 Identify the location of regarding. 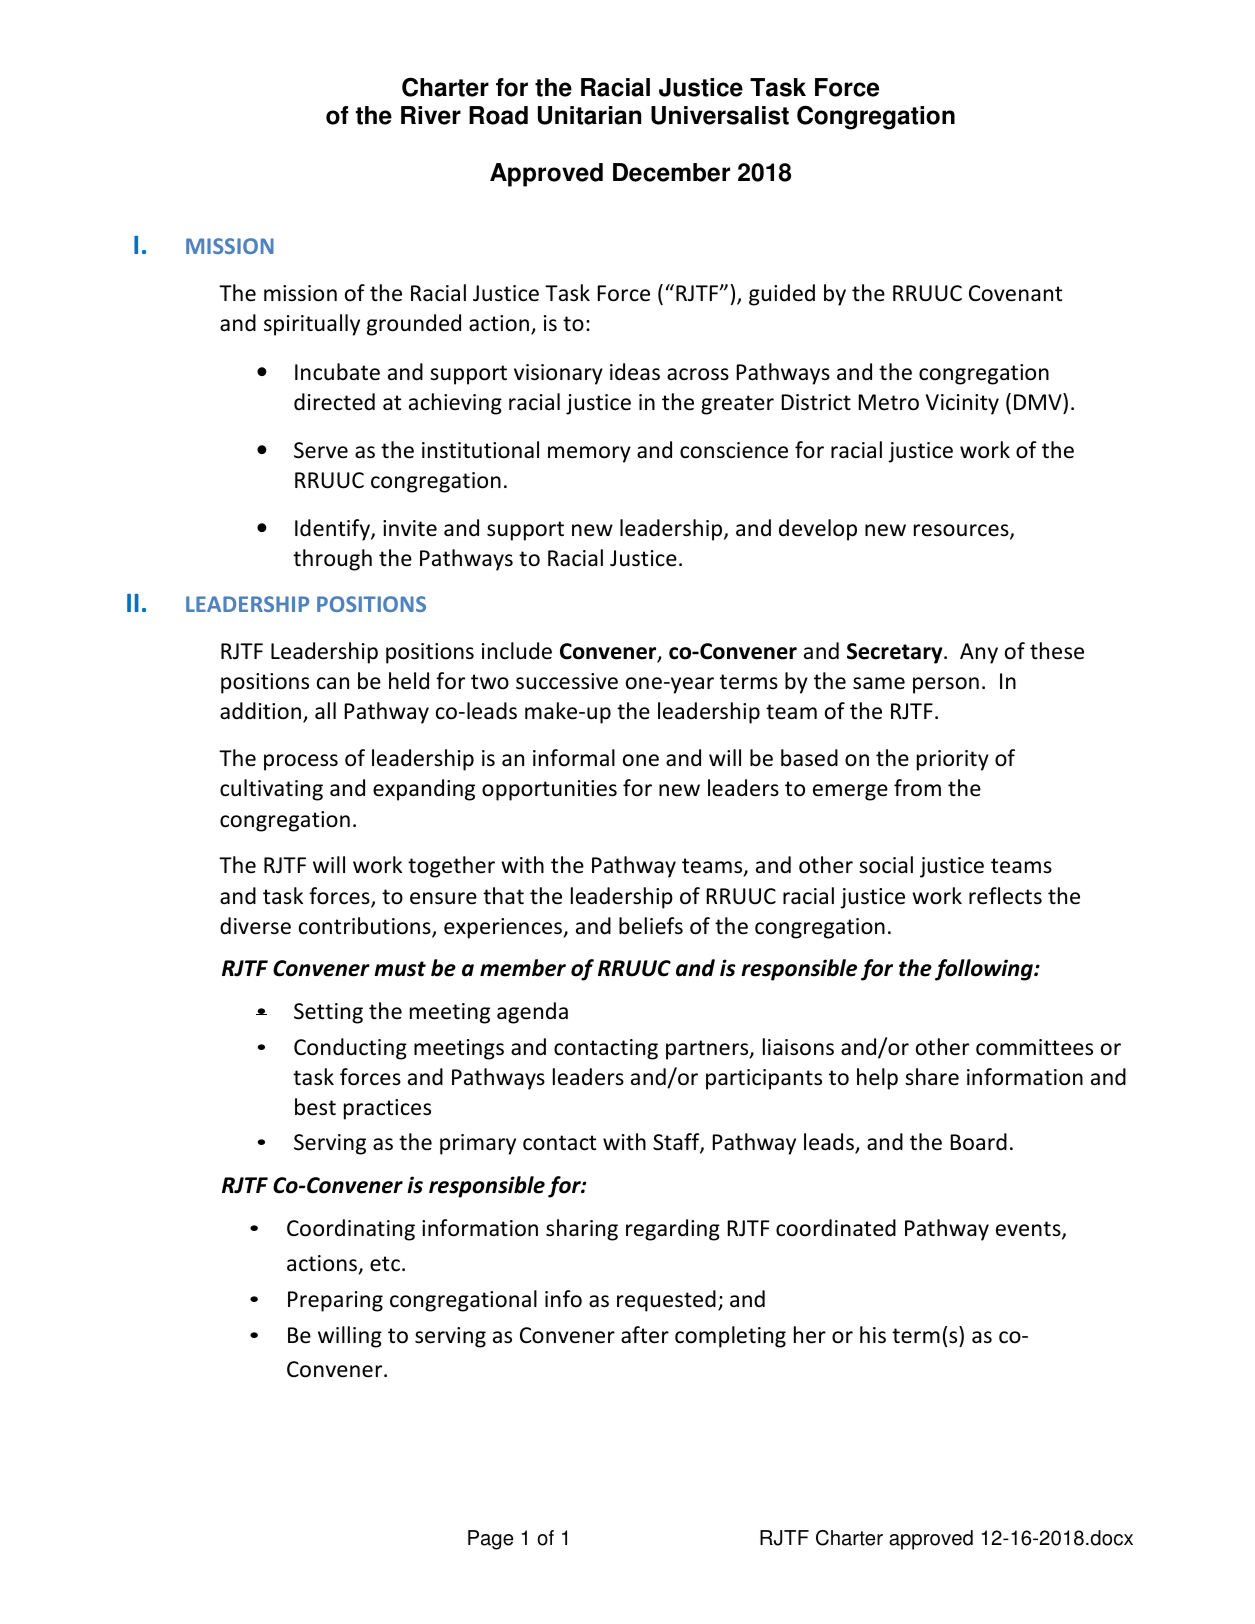
(673, 1230).
